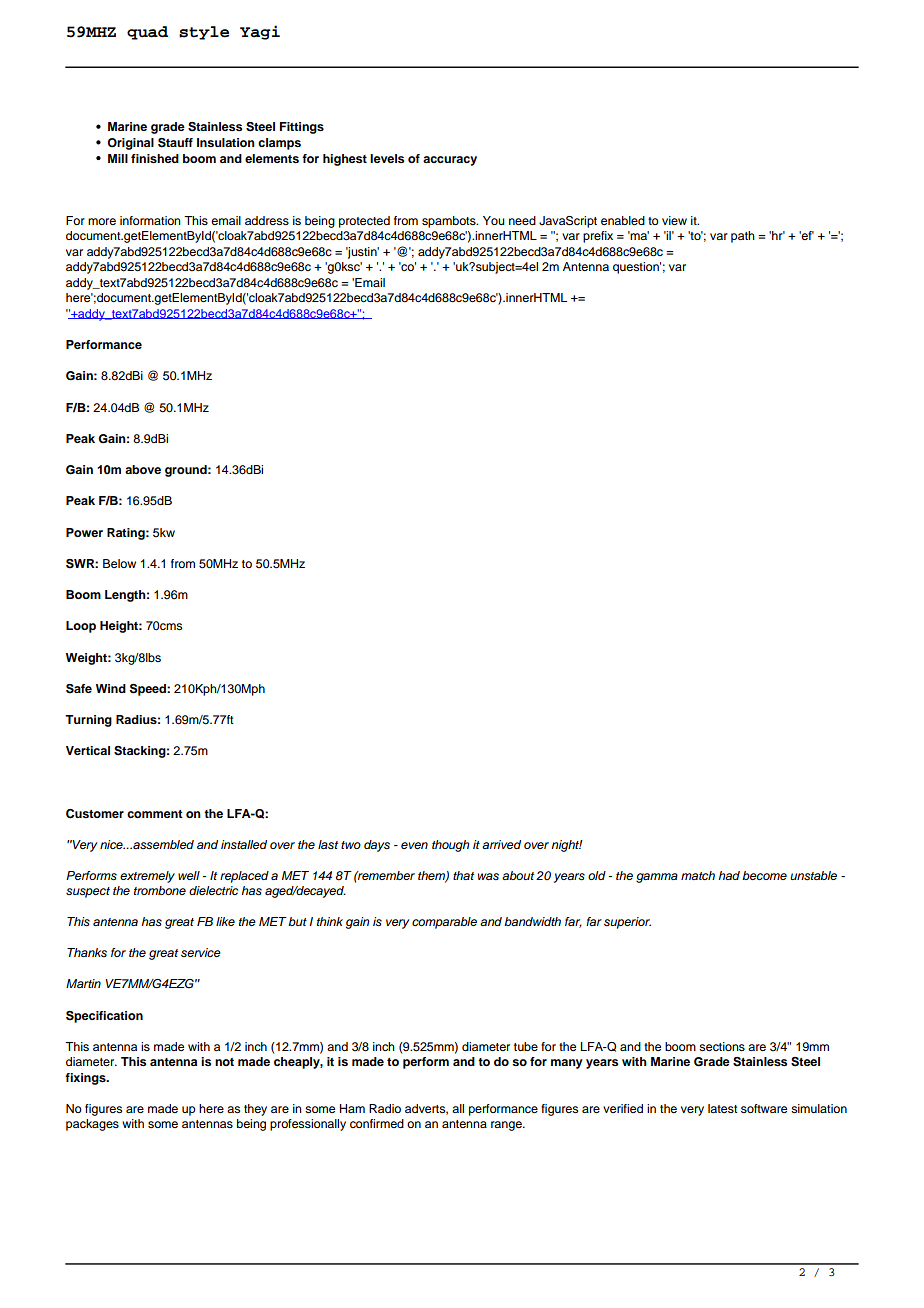 Image resolution: width=924 pixels, height=1308 pixels. Describe the element at coordinates (119, 563) in the image. I see `Below` at that location.
